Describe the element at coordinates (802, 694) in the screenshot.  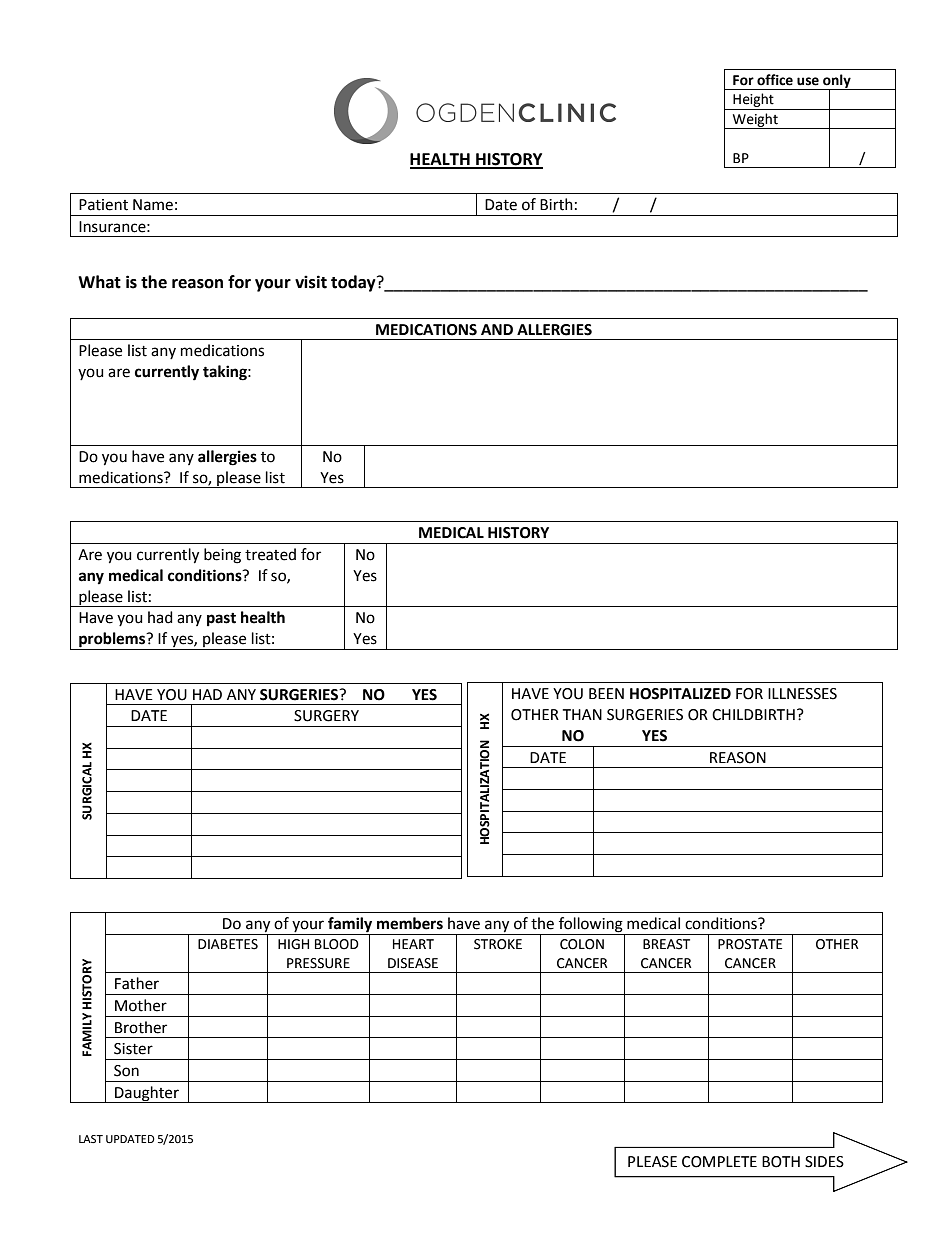
I see `ILLNESSES` at that location.
